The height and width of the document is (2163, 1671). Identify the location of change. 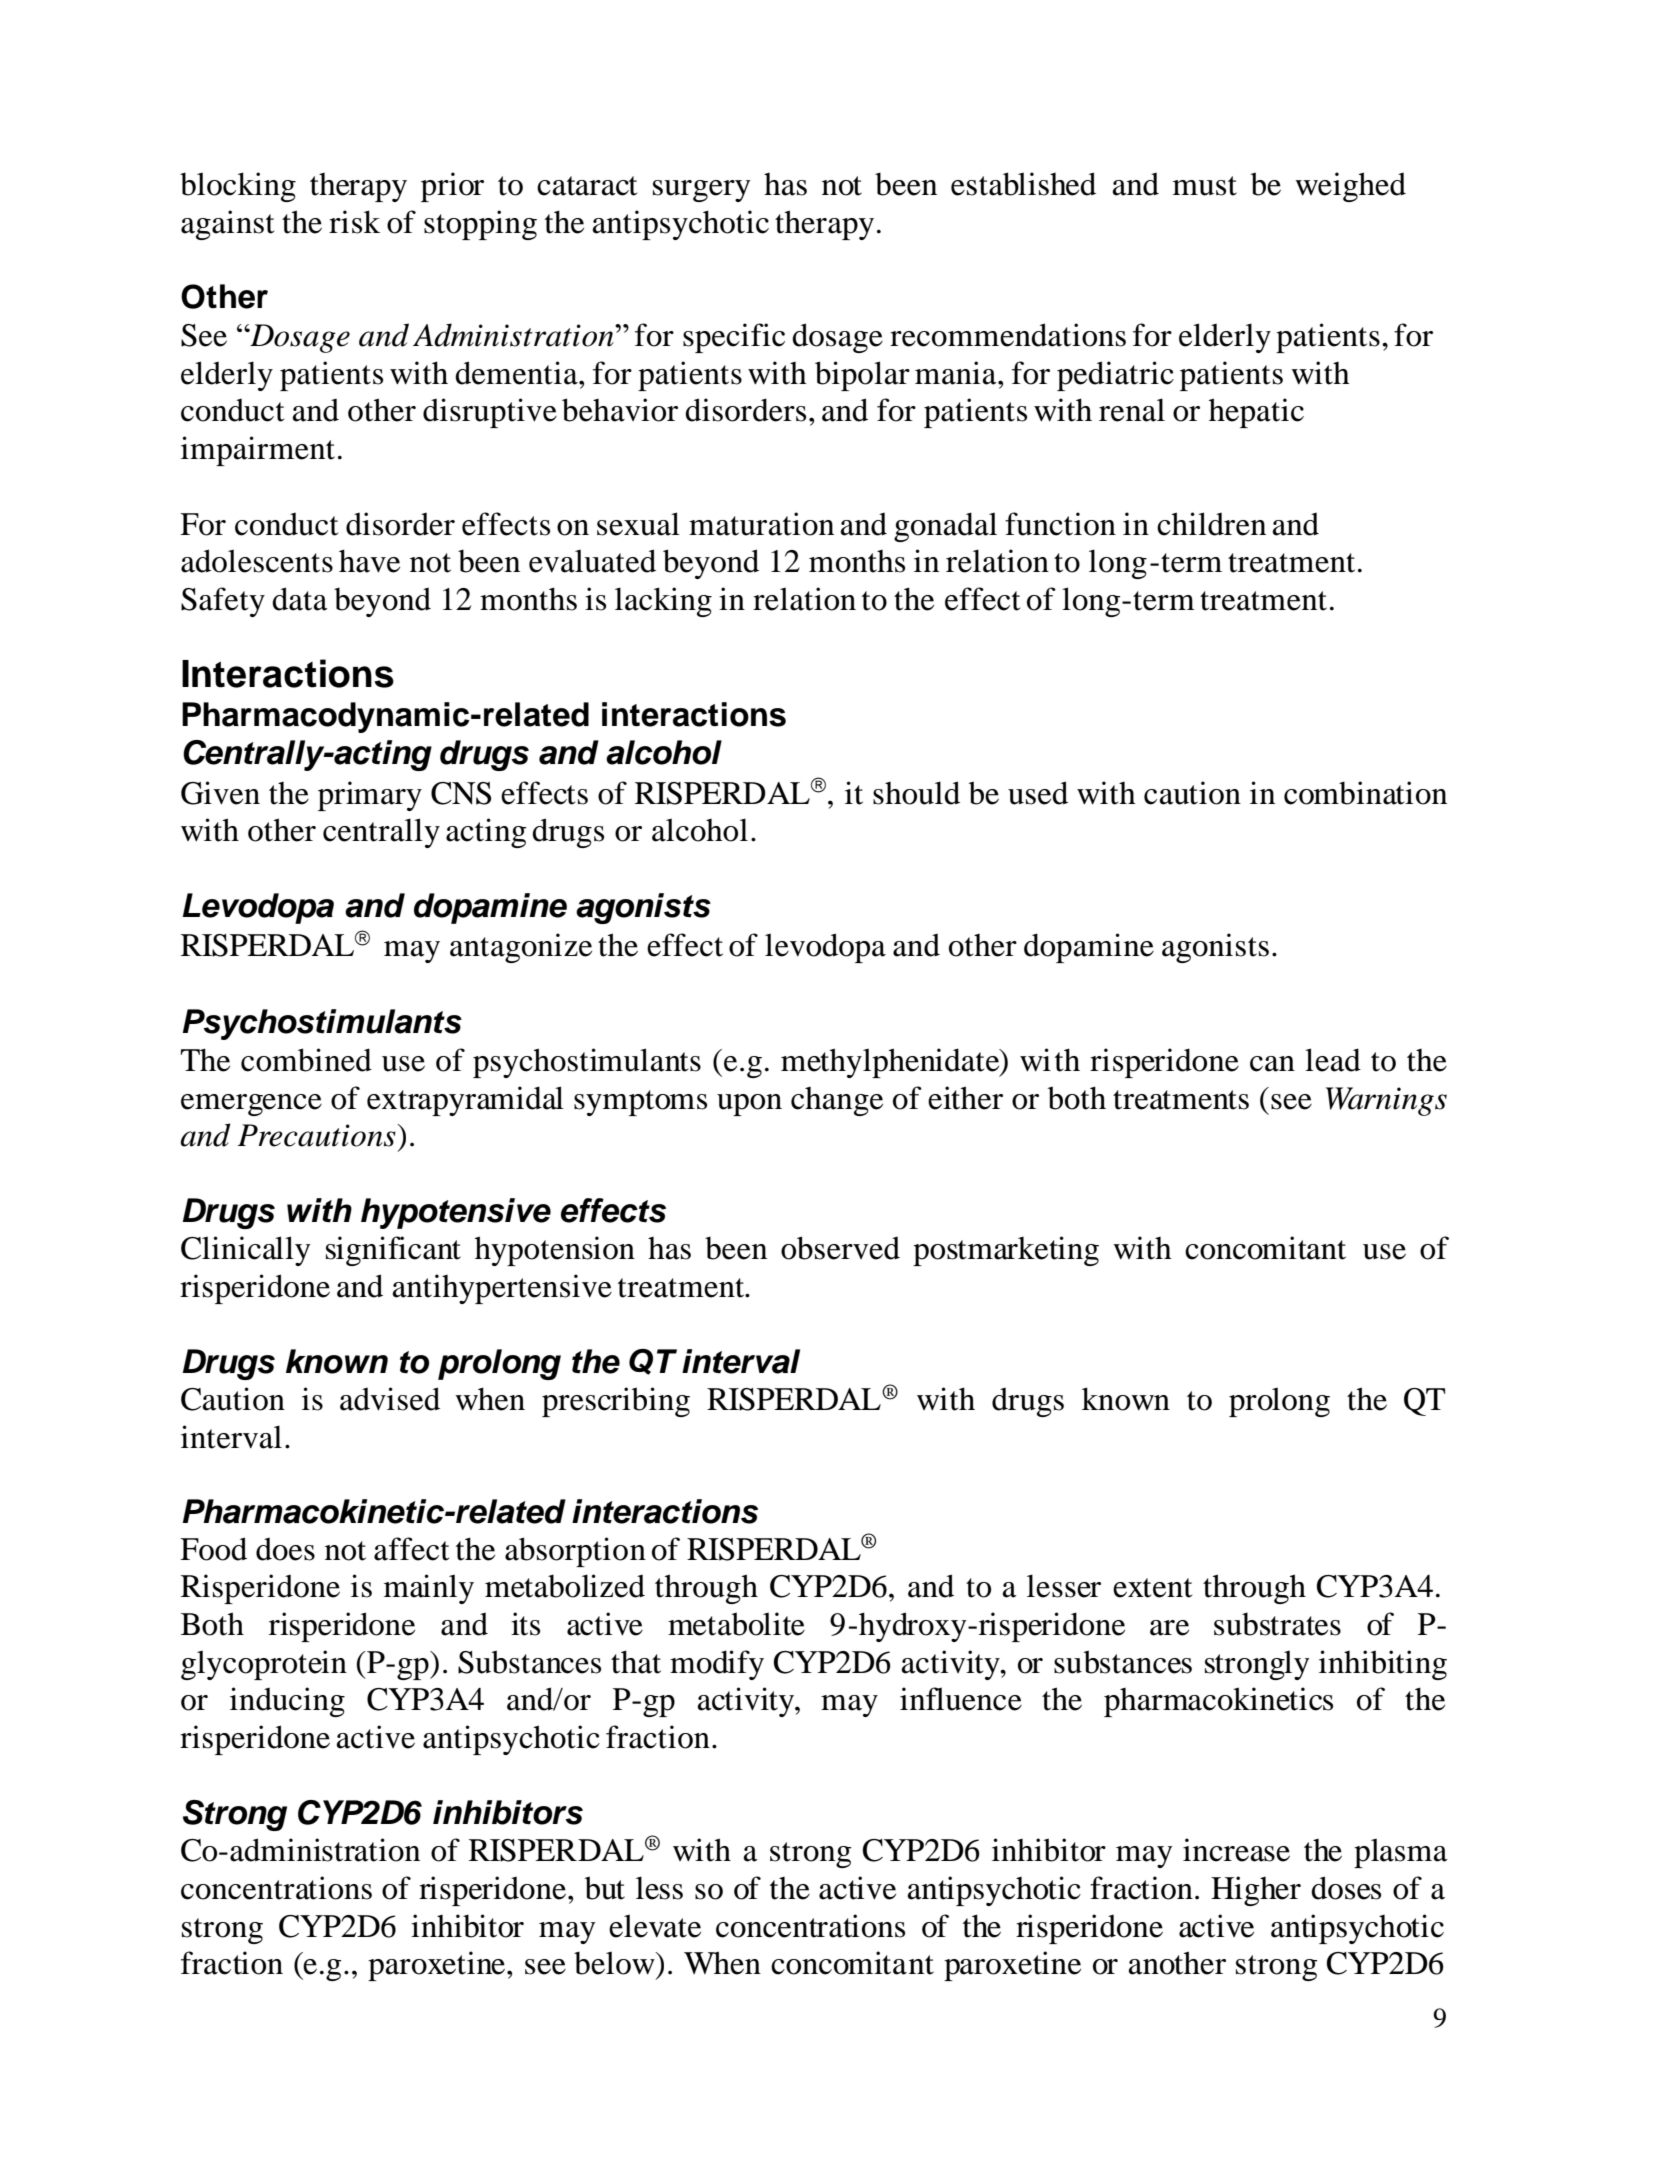
(837, 1101).
